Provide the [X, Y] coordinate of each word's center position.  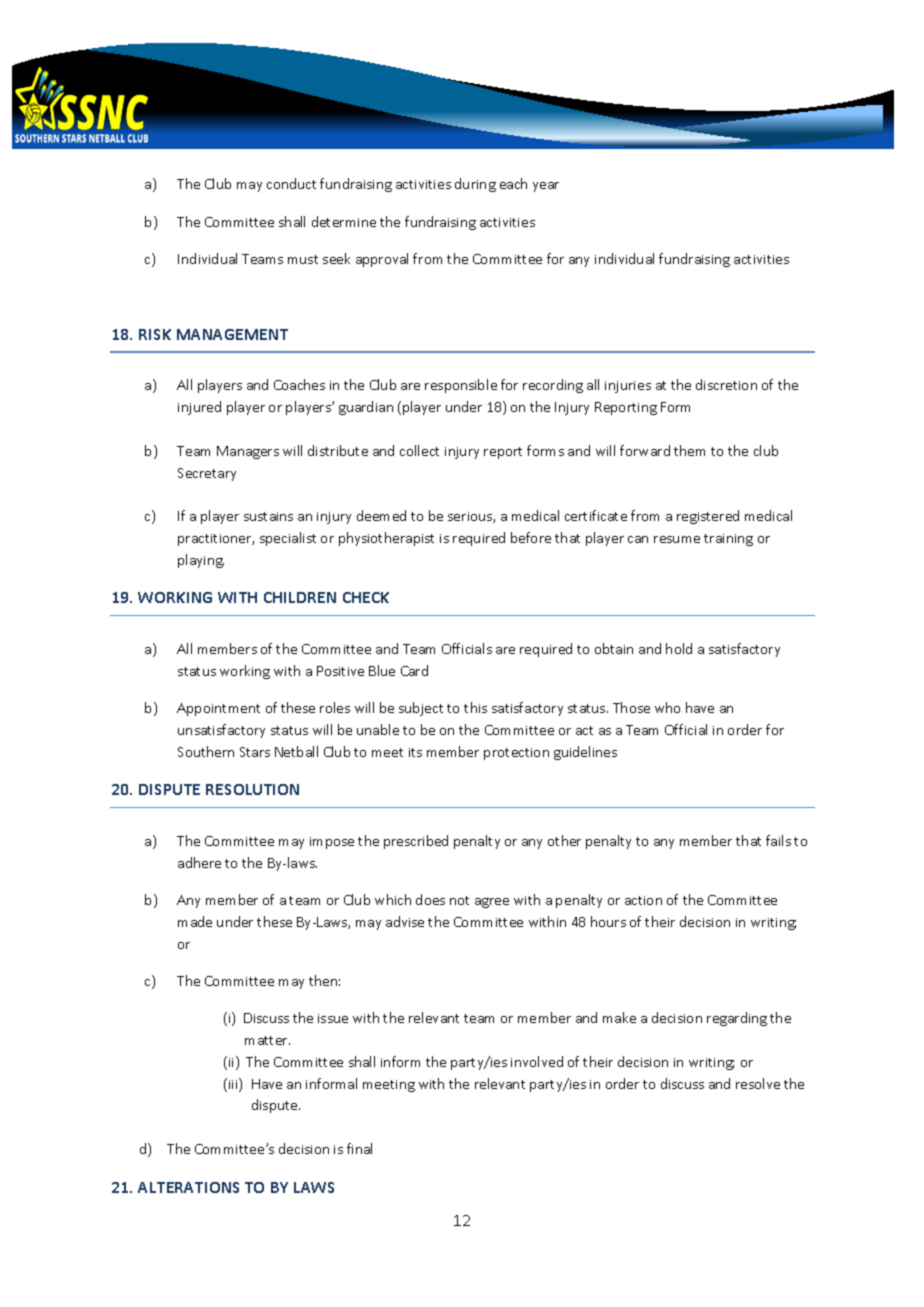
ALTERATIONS [188, 1187]
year [546, 187]
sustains [268, 516]
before [531, 537]
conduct [291, 183]
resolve [758, 1083]
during [475, 185]
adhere [199, 862]
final [359, 1148]
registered [708, 517]
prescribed [416, 842]
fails [778, 840]
